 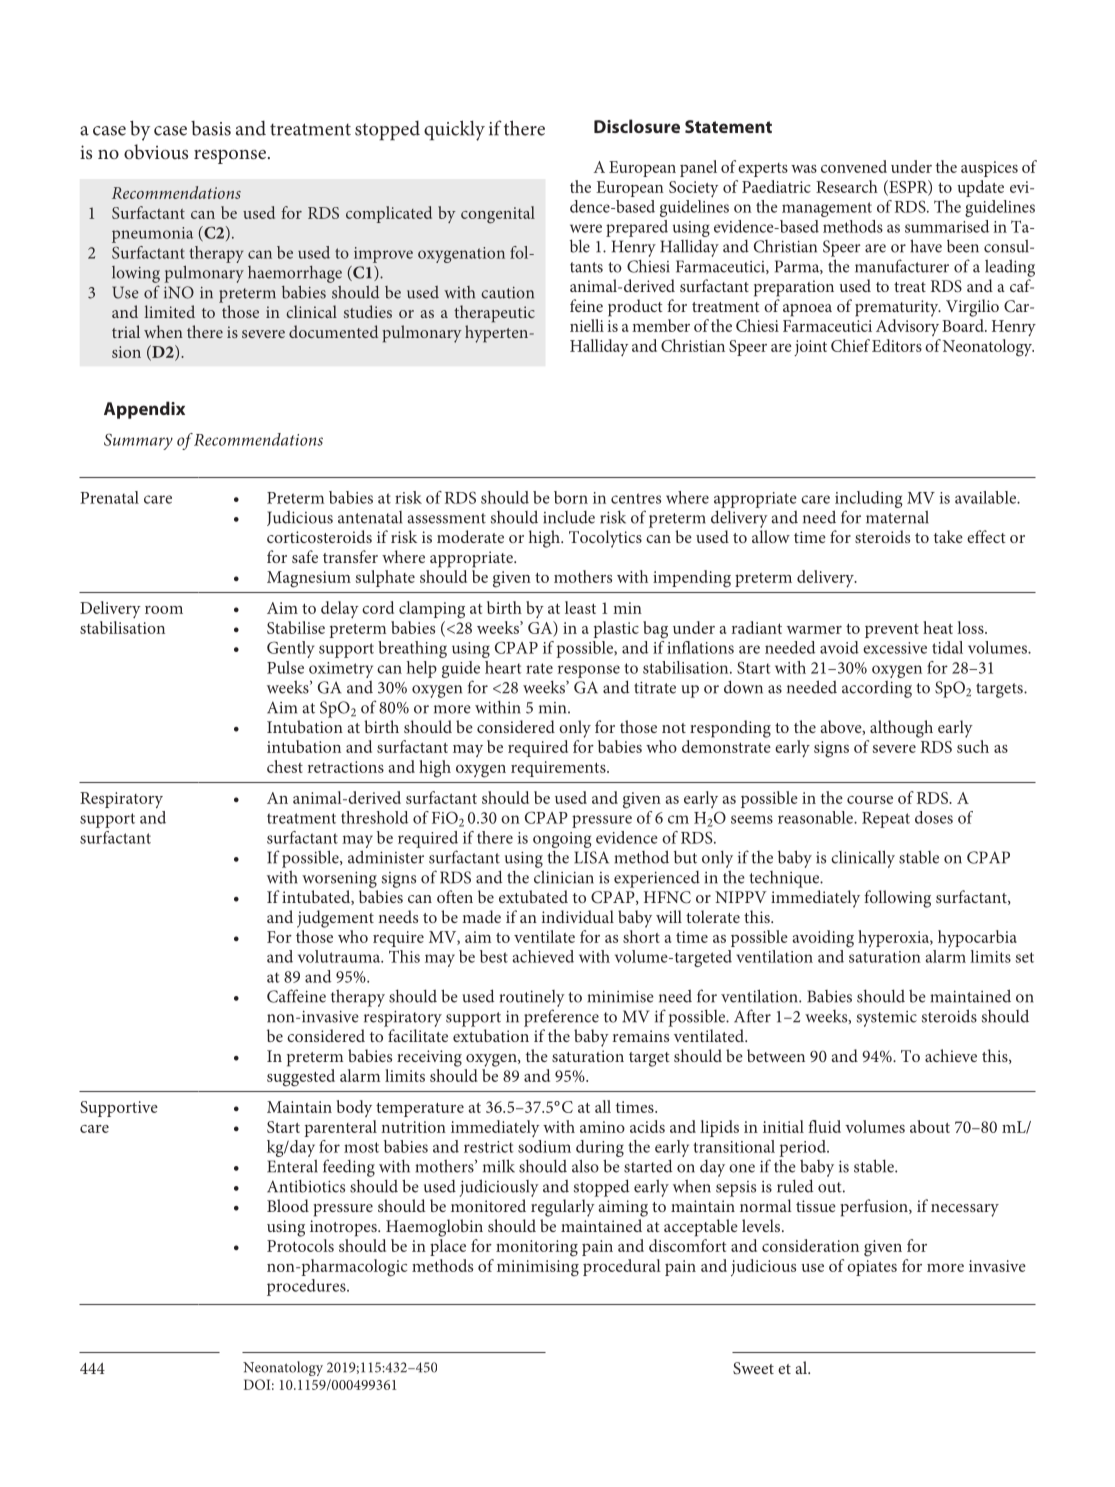 What do you see at coordinates (307, 1287) in the document?
I see `procedures` at bounding box center [307, 1287].
